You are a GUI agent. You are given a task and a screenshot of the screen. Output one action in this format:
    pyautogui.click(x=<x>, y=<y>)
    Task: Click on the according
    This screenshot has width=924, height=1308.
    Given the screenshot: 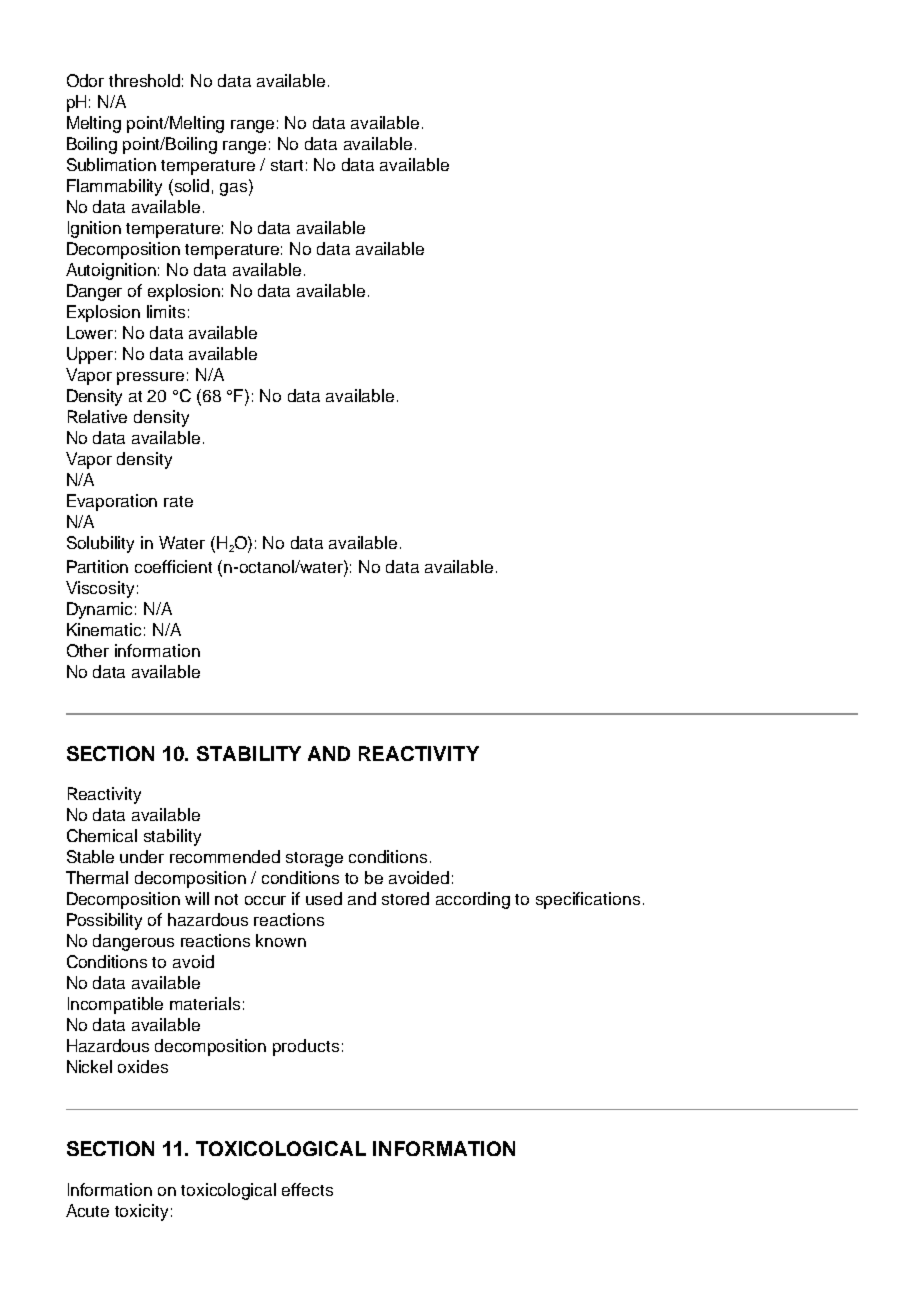 What is the action you would take?
    pyautogui.click(x=473, y=900)
